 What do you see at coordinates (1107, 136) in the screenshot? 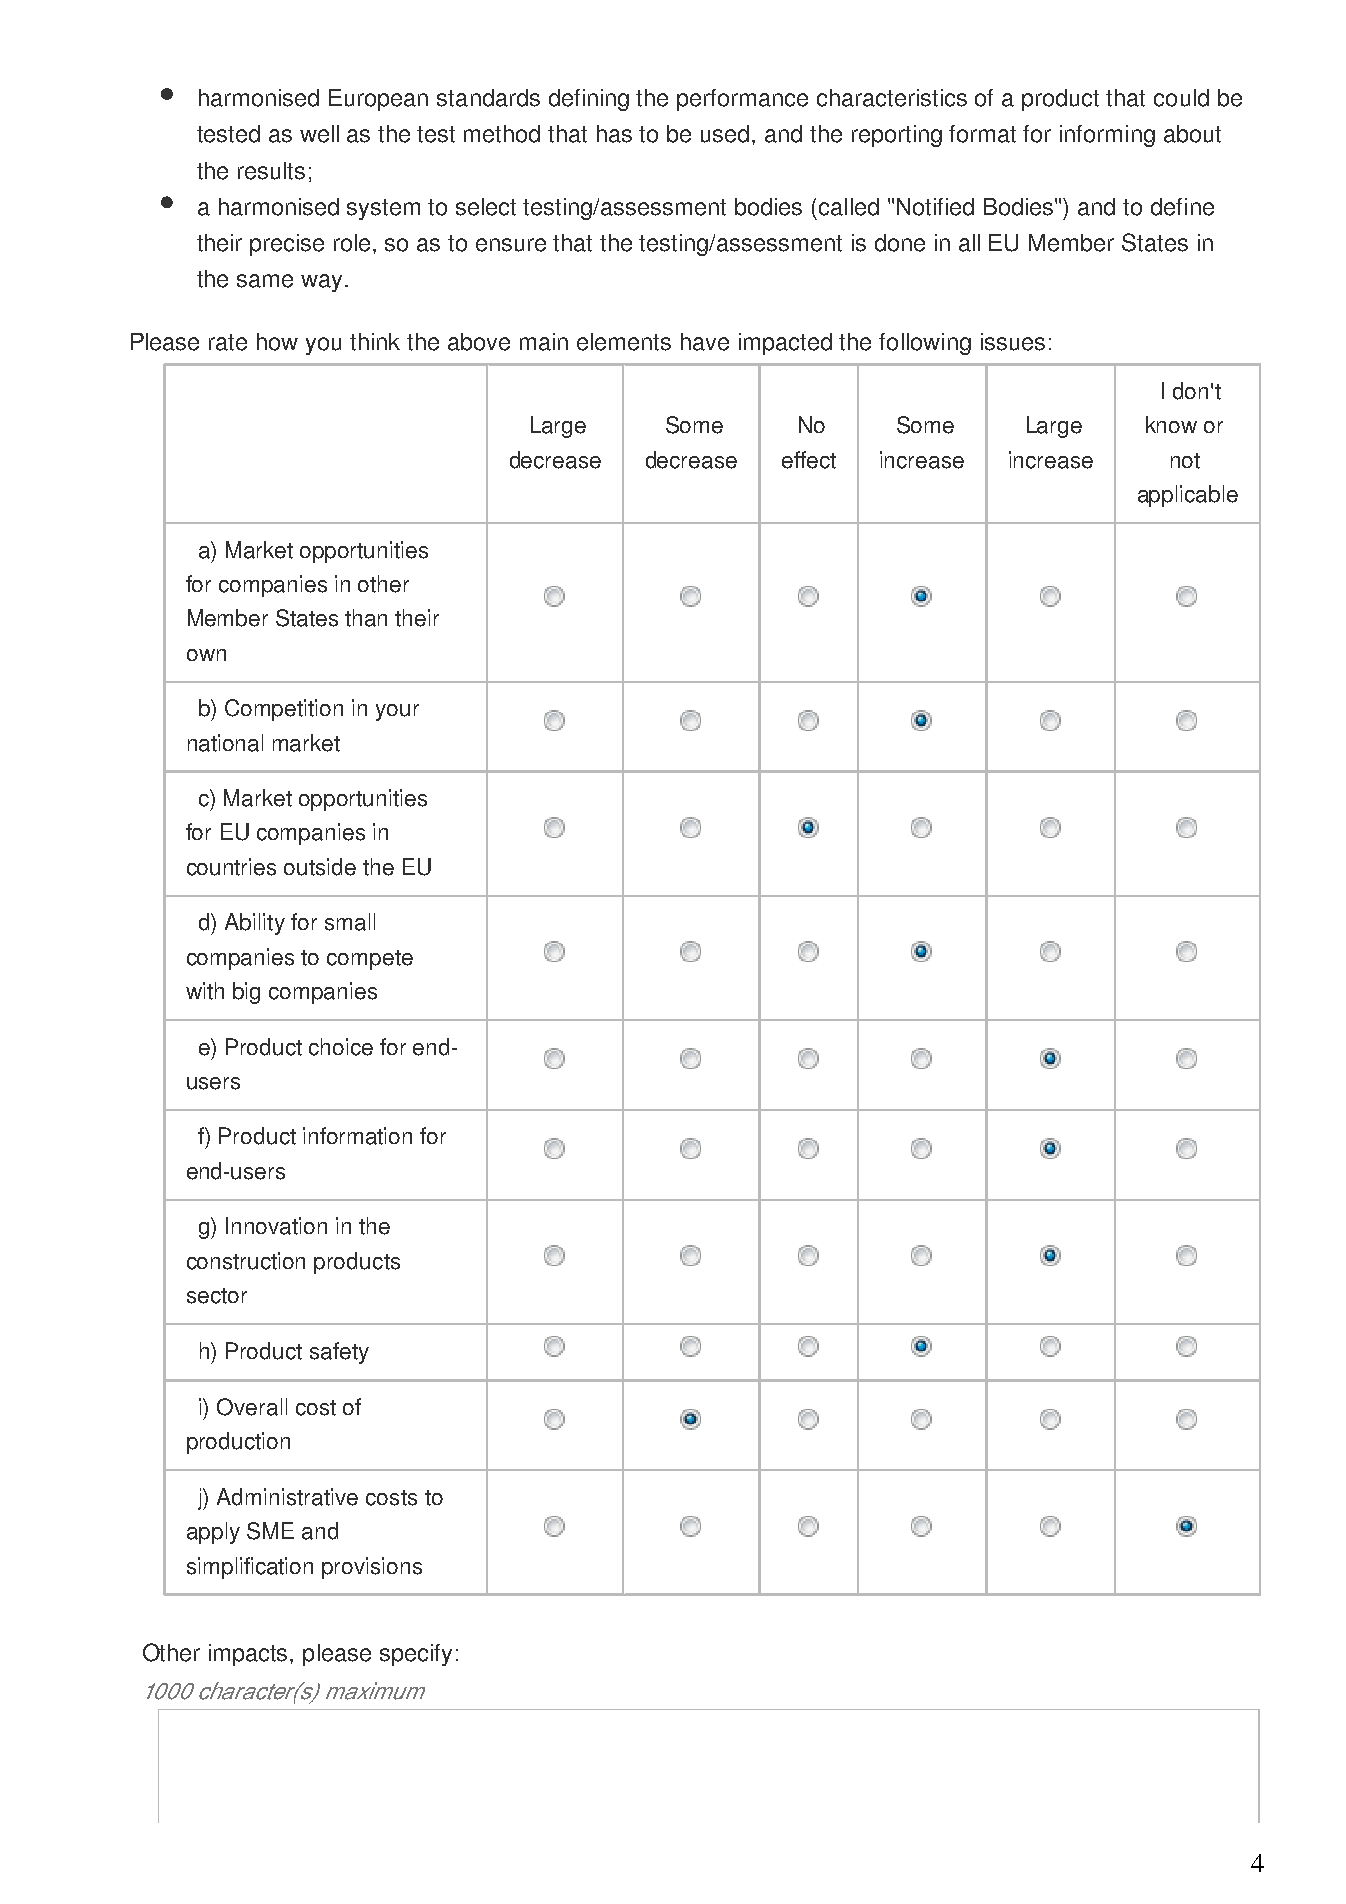
I see `informing` at bounding box center [1107, 136].
